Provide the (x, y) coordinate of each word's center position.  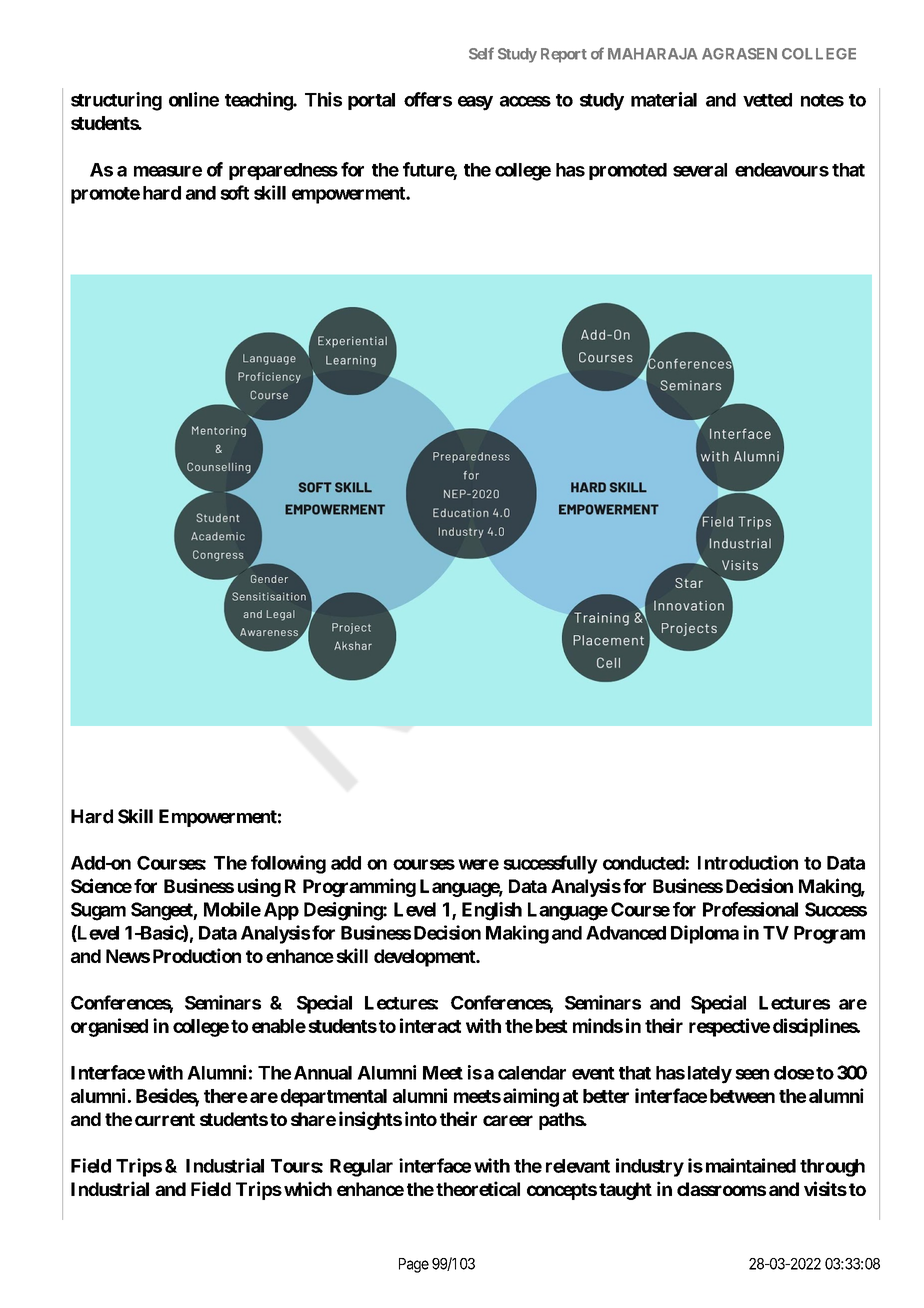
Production (197, 955)
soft (234, 192)
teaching (259, 101)
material (664, 99)
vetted (767, 100)
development (425, 958)
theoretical (478, 1188)
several (700, 170)
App (281, 911)
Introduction (748, 862)
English (492, 911)
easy (475, 103)
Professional (750, 909)
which (308, 1188)
